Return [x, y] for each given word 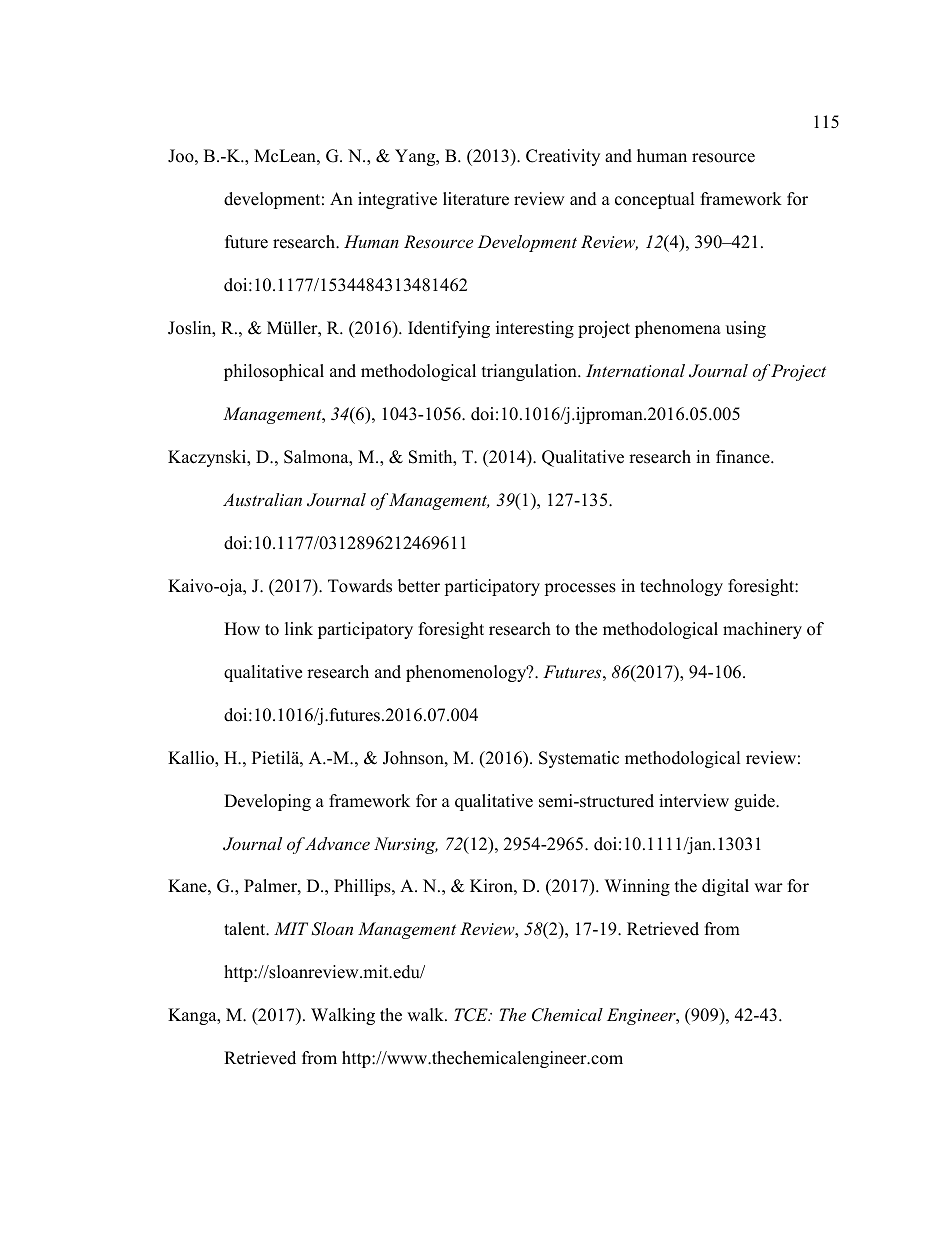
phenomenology [467, 673]
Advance [337, 843]
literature [476, 199]
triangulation [530, 372]
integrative [397, 200]
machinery [762, 630]
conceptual [654, 200]
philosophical [274, 372]
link [299, 628]
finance [744, 457]
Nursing [406, 845]
